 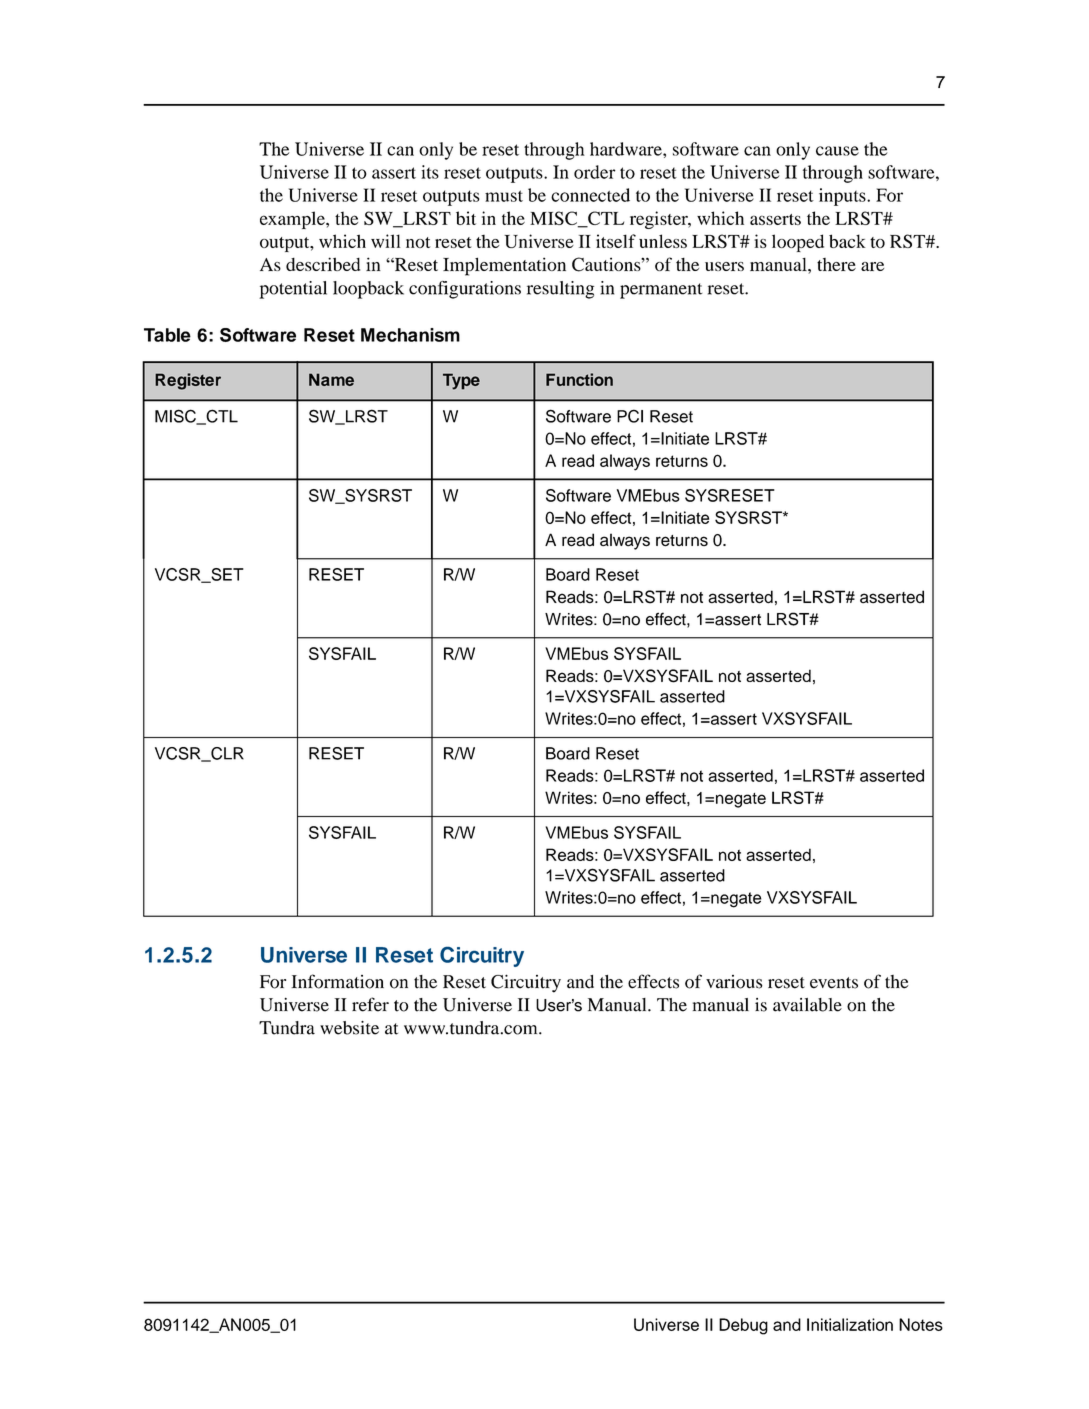 I want to click on Debug, so click(x=743, y=1326).
